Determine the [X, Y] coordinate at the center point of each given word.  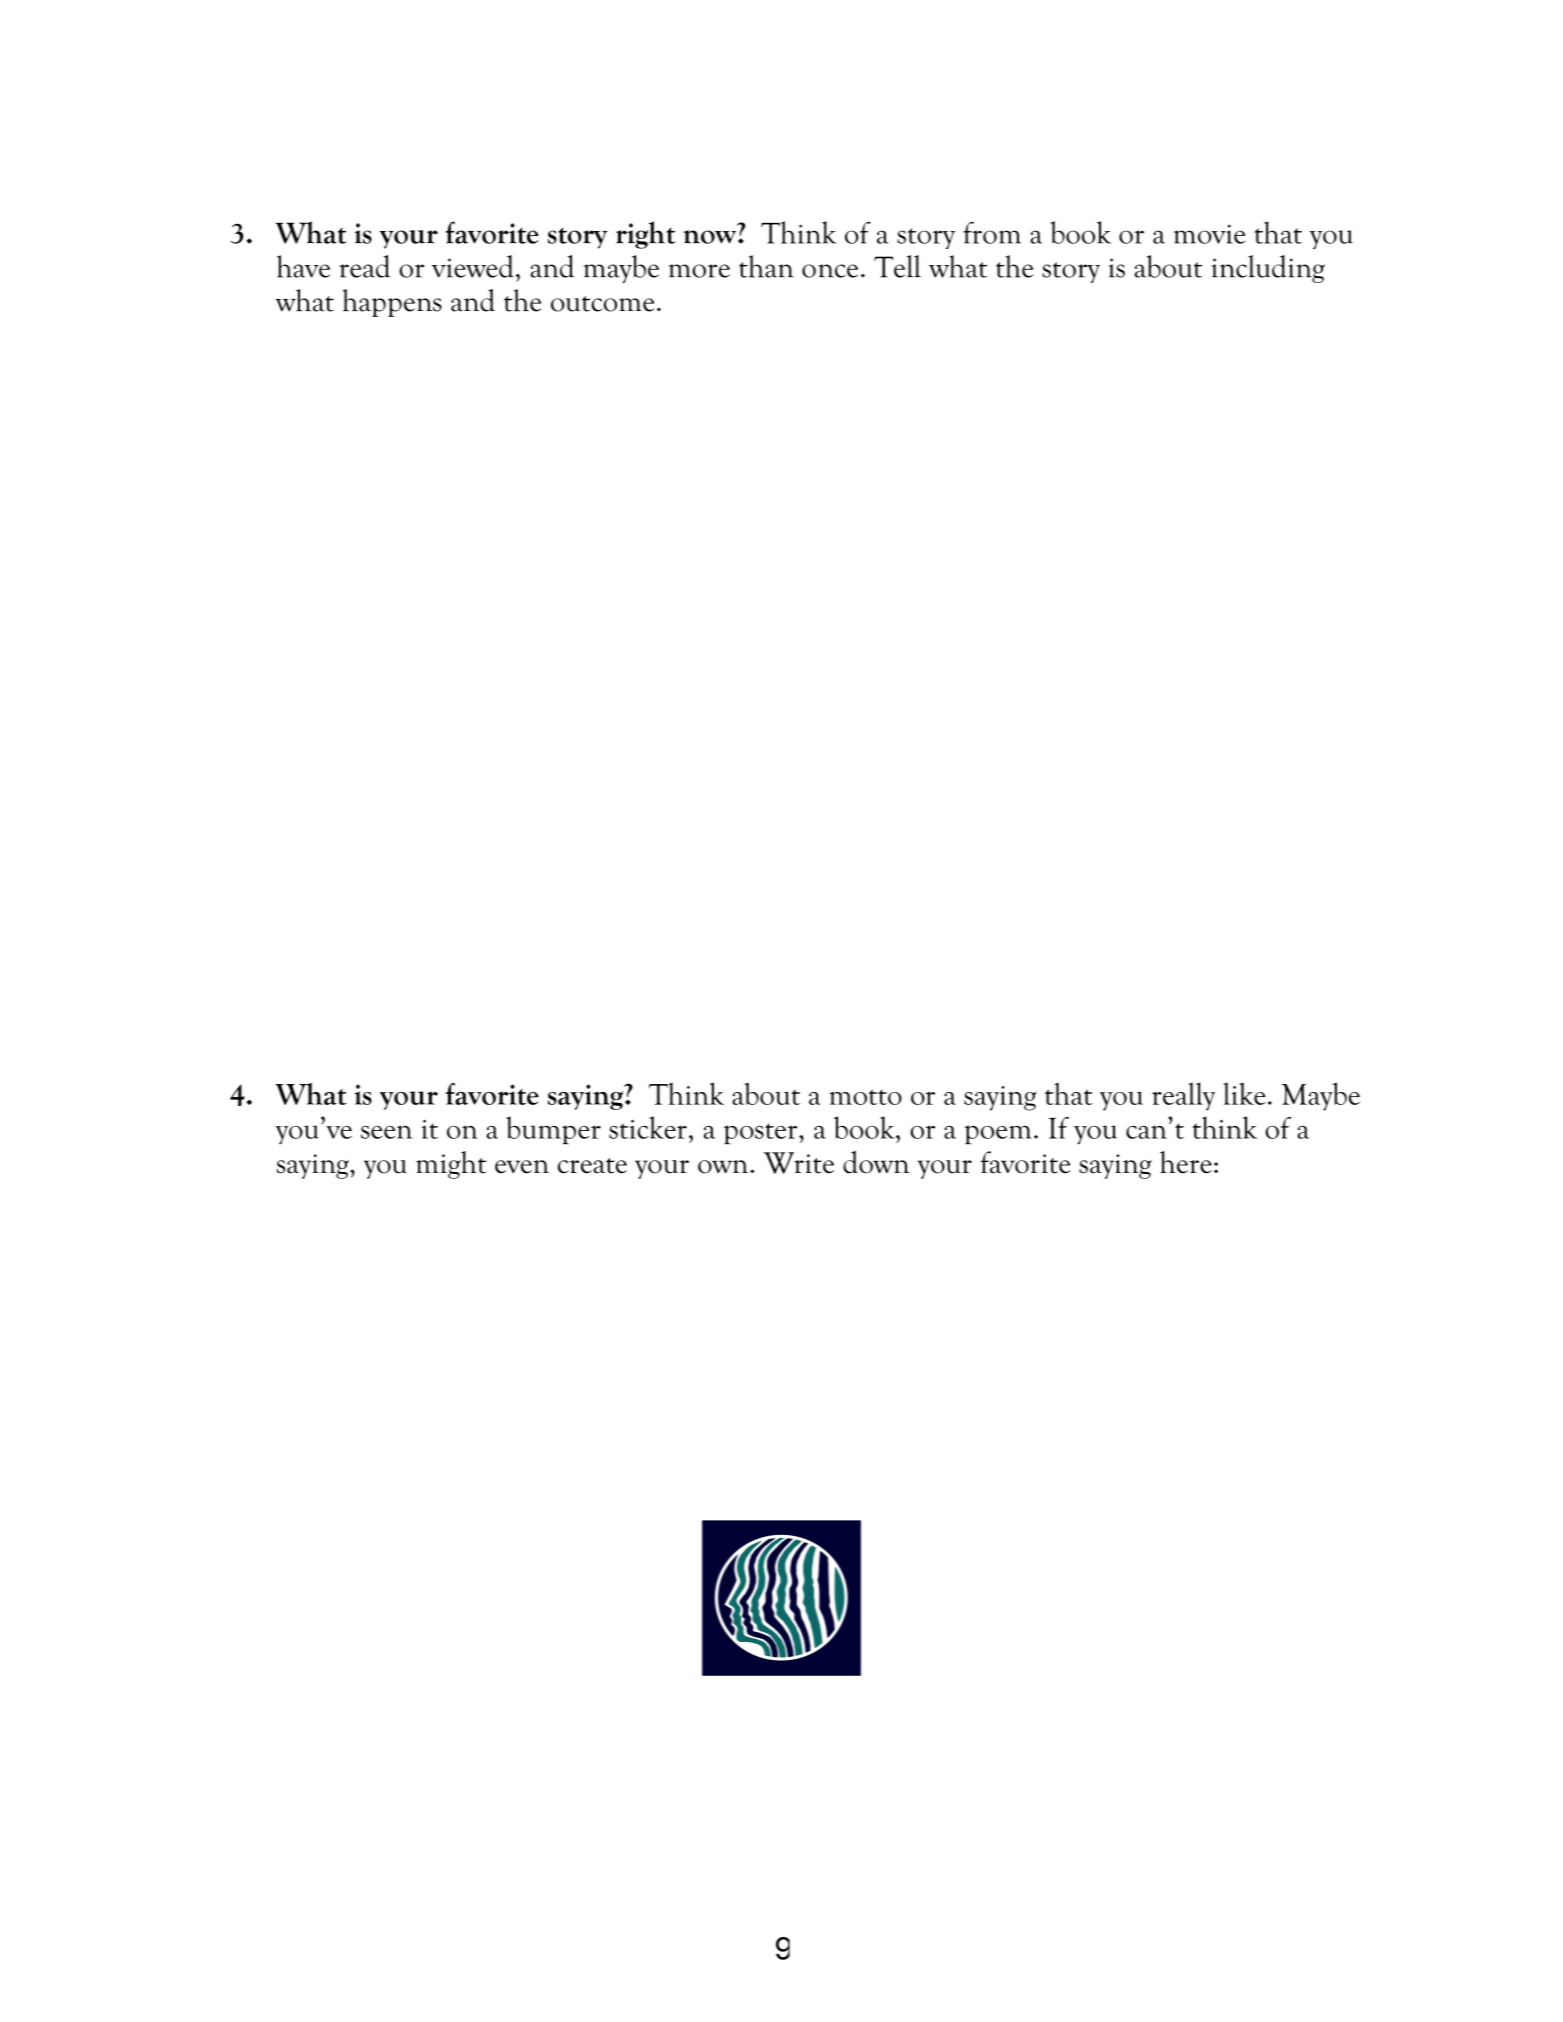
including [1268, 269]
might [451, 1165]
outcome [602, 304]
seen [386, 1132]
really [1183, 1096]
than [766, 266]
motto [865, 1097]
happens [392, 303]
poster [762, 1134]
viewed [473, 266]
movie [1209, 234]
